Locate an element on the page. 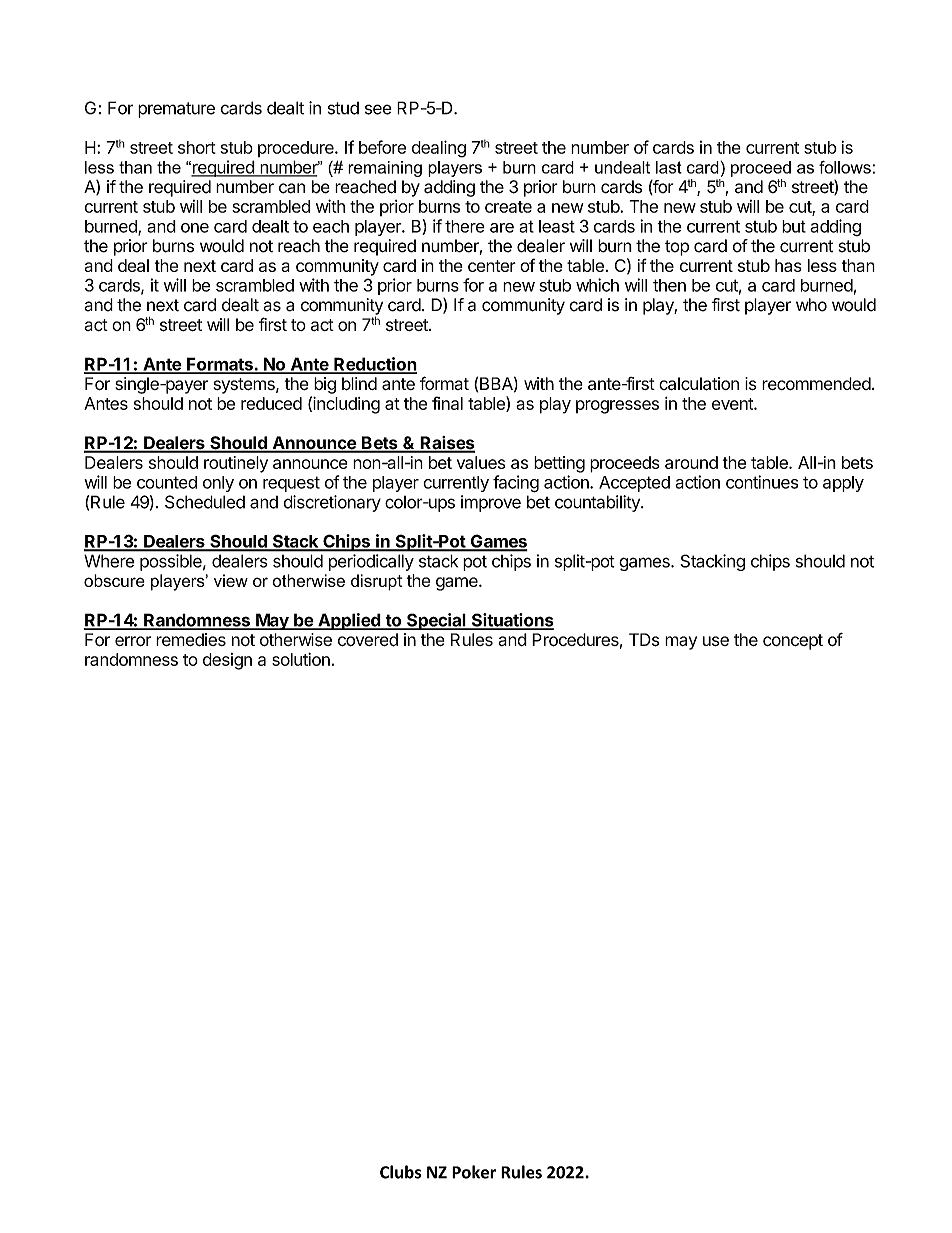 Image resolution: width=952 pixels, height=1233 pixels. Poker is located at coordinates (474, 1172).
